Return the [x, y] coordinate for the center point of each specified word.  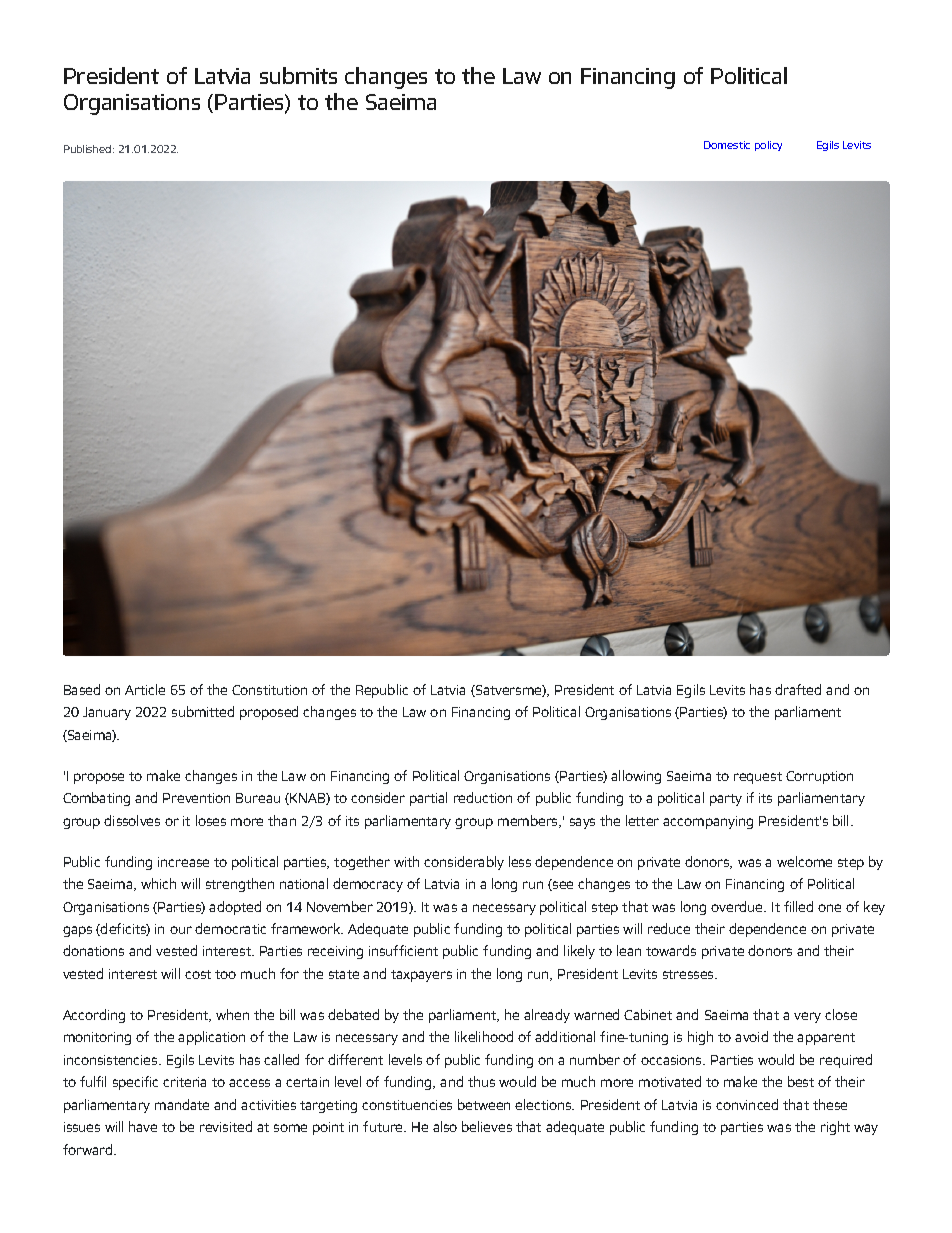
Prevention [196, 798]
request [758, 778]
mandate [182, 1104]
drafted [798, 689]
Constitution [269, 690]
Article [145, 689]
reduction [483, 797]
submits [298, 75]
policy [768, 146]
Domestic [727, 145]
